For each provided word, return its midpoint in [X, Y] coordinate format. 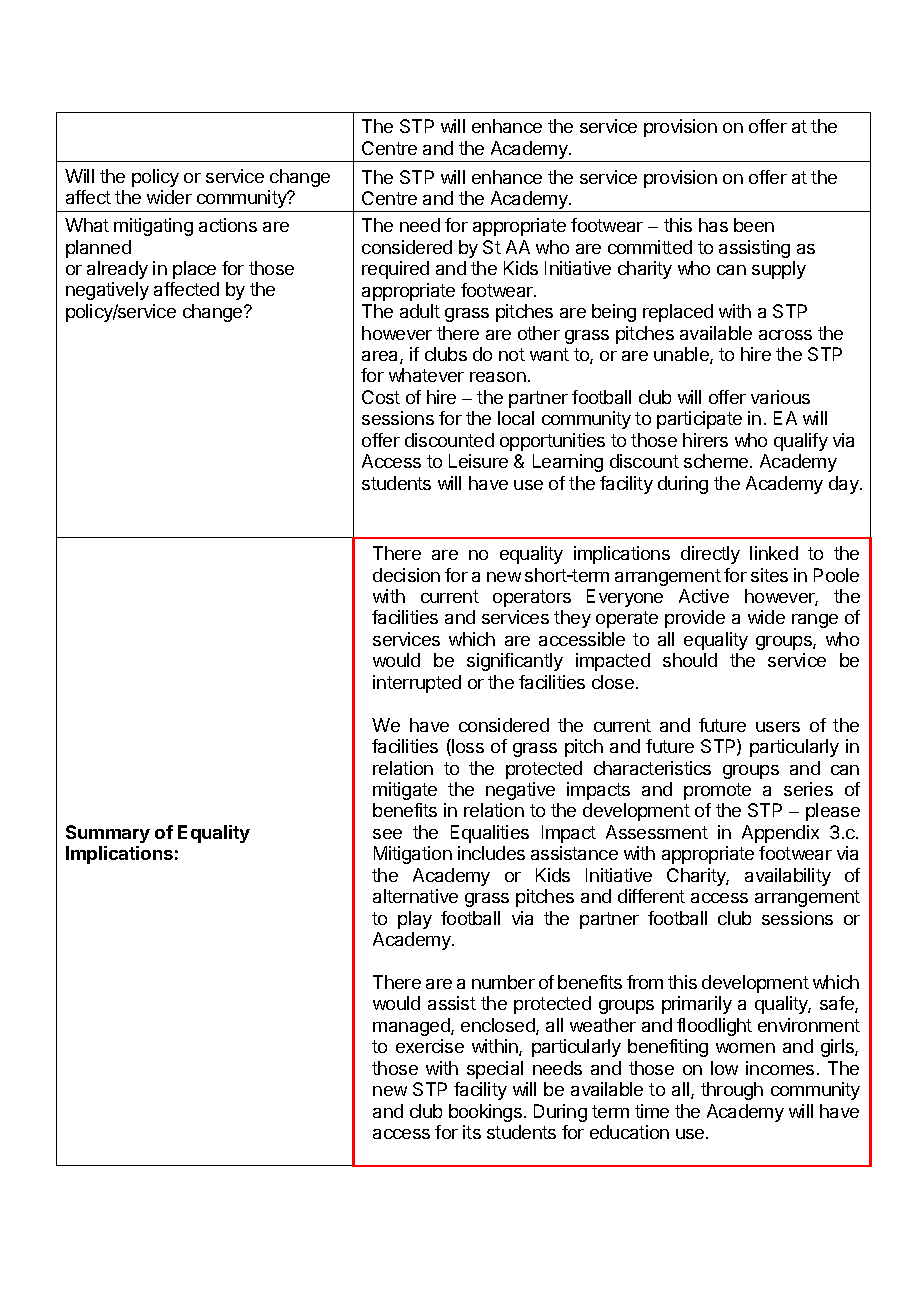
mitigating [153, 227]
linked [774, 553]
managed [412, 1027]
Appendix [780, 834]
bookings [485, 1113]
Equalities [490, 834]
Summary [108, 834]
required [395, 270]
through [732, 1091]
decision [406, 575]
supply [779, 270]
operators [532, 598]
